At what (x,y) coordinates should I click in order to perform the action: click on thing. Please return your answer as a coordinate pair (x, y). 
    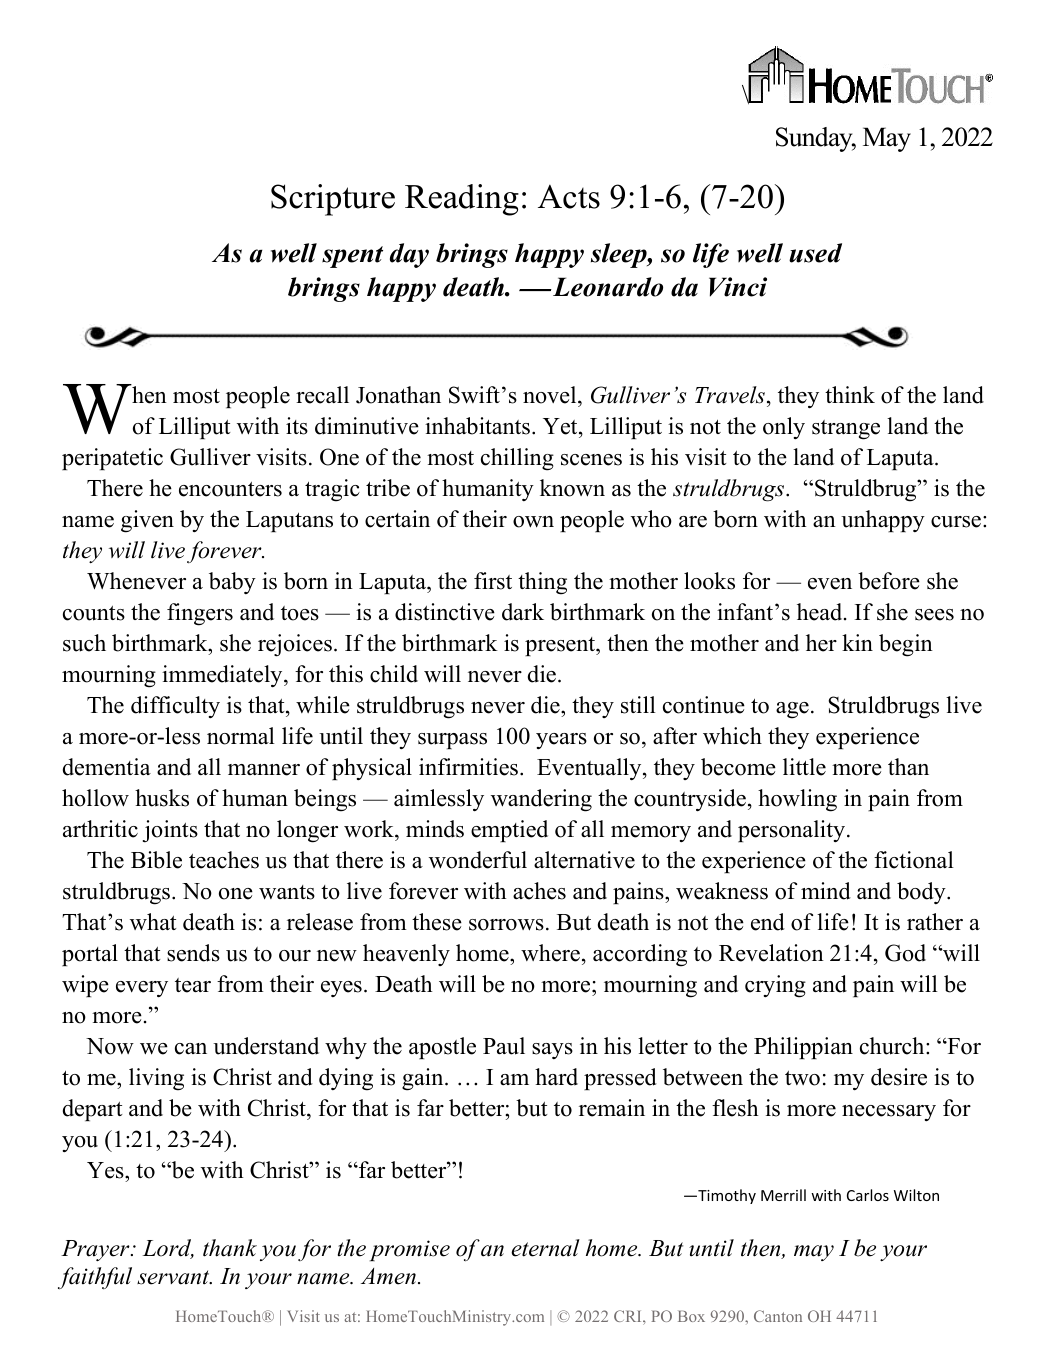
    Looking at the image, I should click on (542, 583).
